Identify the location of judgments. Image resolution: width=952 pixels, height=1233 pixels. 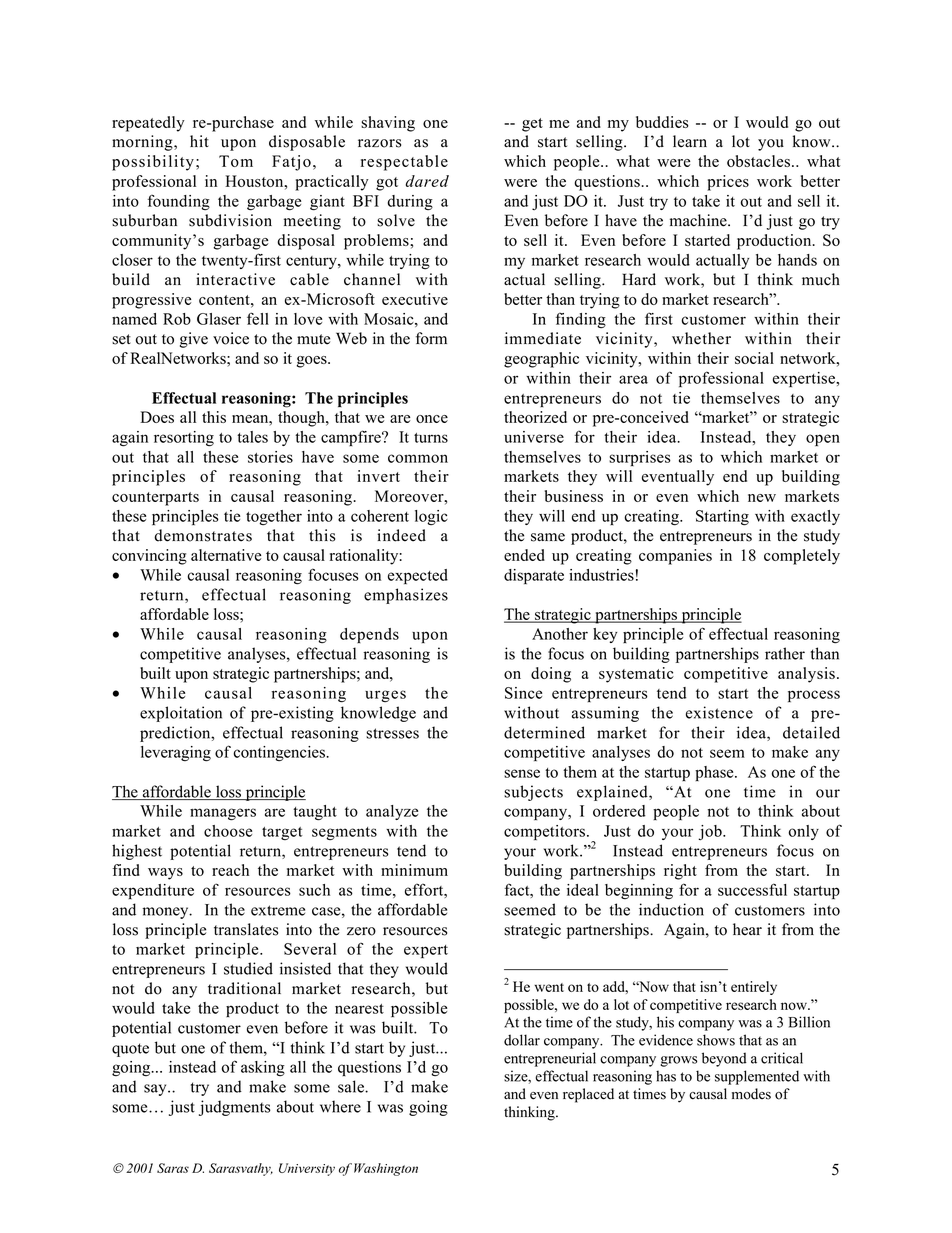
(235, 1108).
